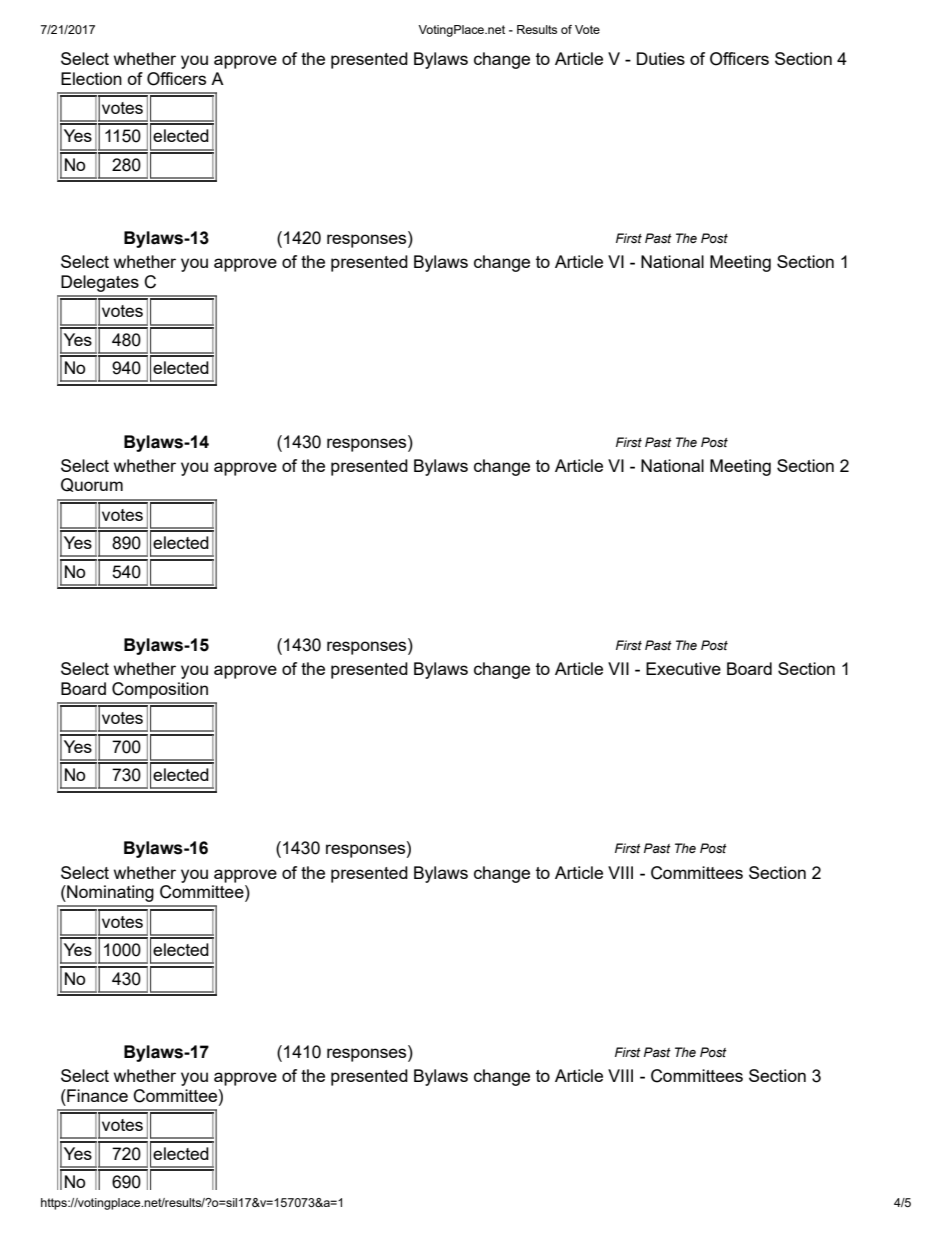  I want to click on Nominating, so click(109, 893).
